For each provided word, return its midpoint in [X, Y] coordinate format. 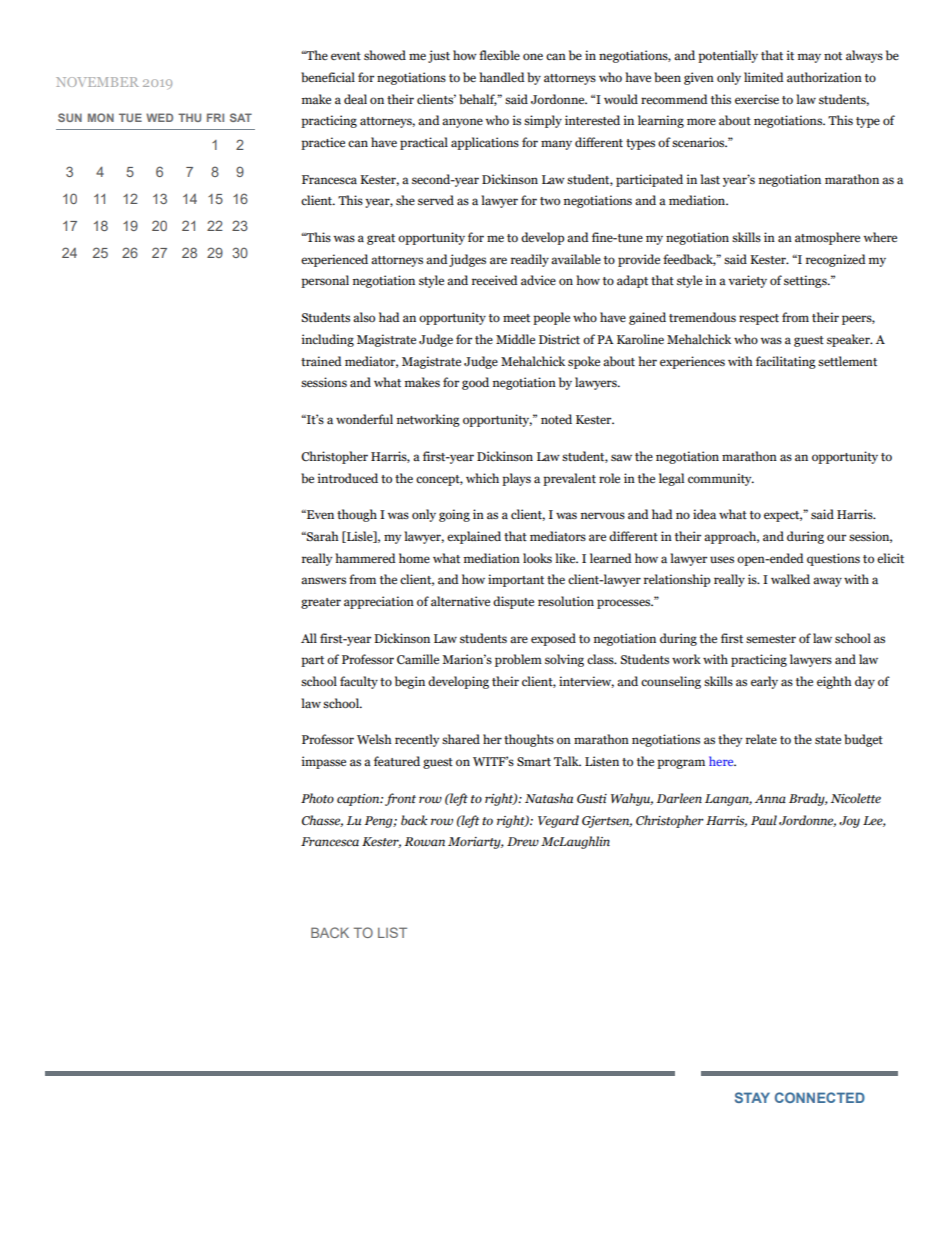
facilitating [786, 362]
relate [761, 739]
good [475, 383]
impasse [324, 762]
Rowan [424, 842]
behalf [478, 100]
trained [321, 361]
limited [764, 77]
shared [461, 739]
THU [189, 117]
